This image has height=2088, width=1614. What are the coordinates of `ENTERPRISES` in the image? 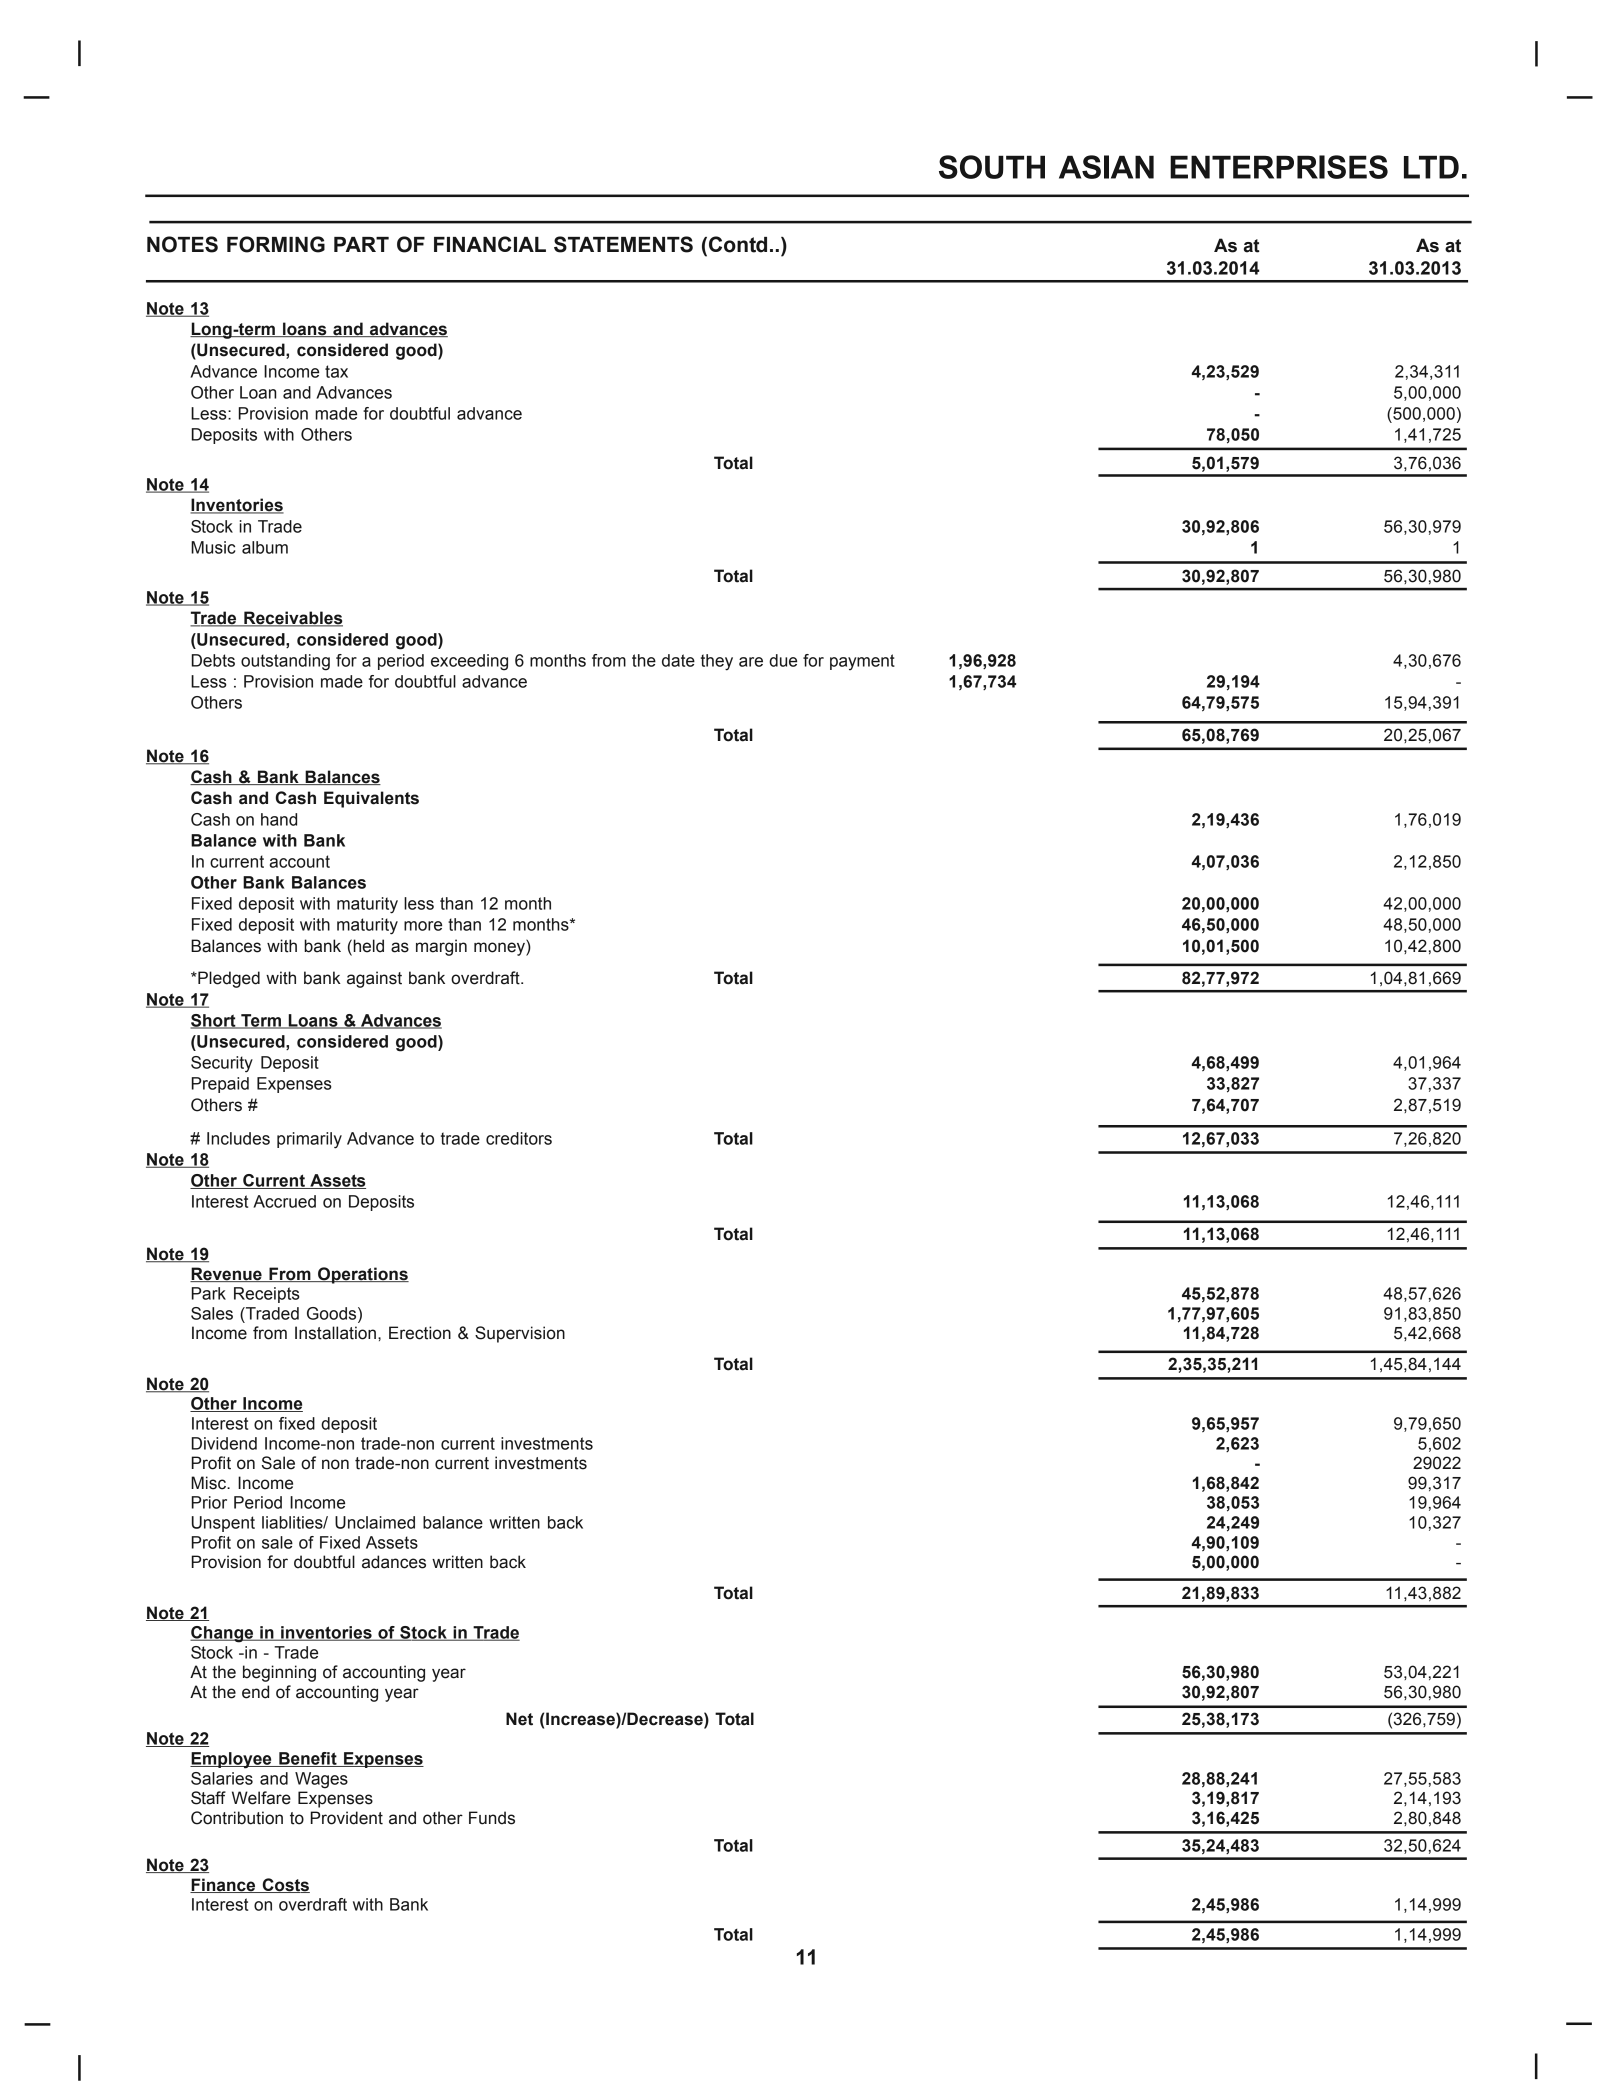 It's located at (1279, 167).
